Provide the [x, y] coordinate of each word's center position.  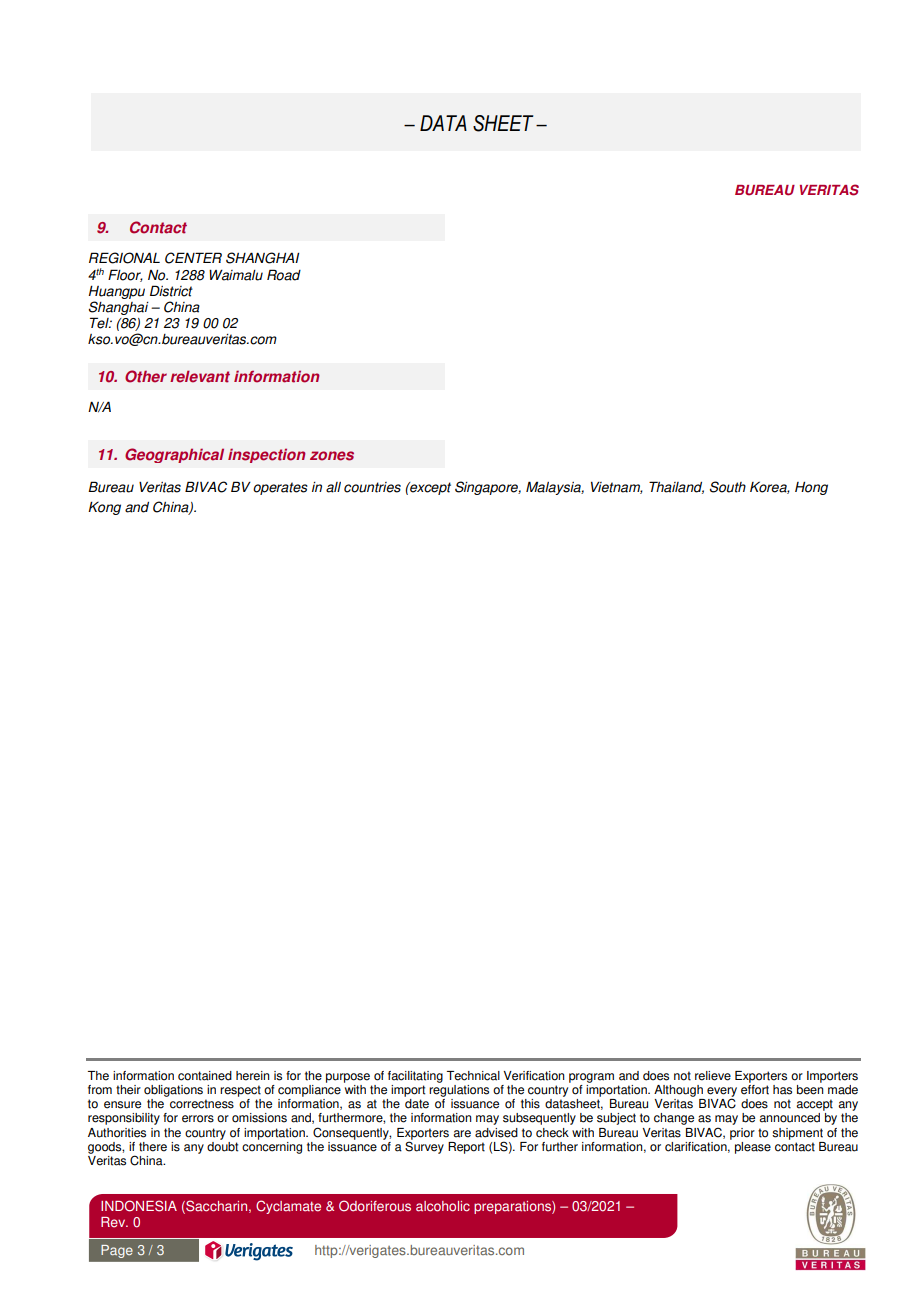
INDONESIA [139, 1206]
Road [284, 275]
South [728, 487]
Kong [104, 508]
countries [372, 487]
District [171, 291]
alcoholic [443, 1206]
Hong [811, 488]
